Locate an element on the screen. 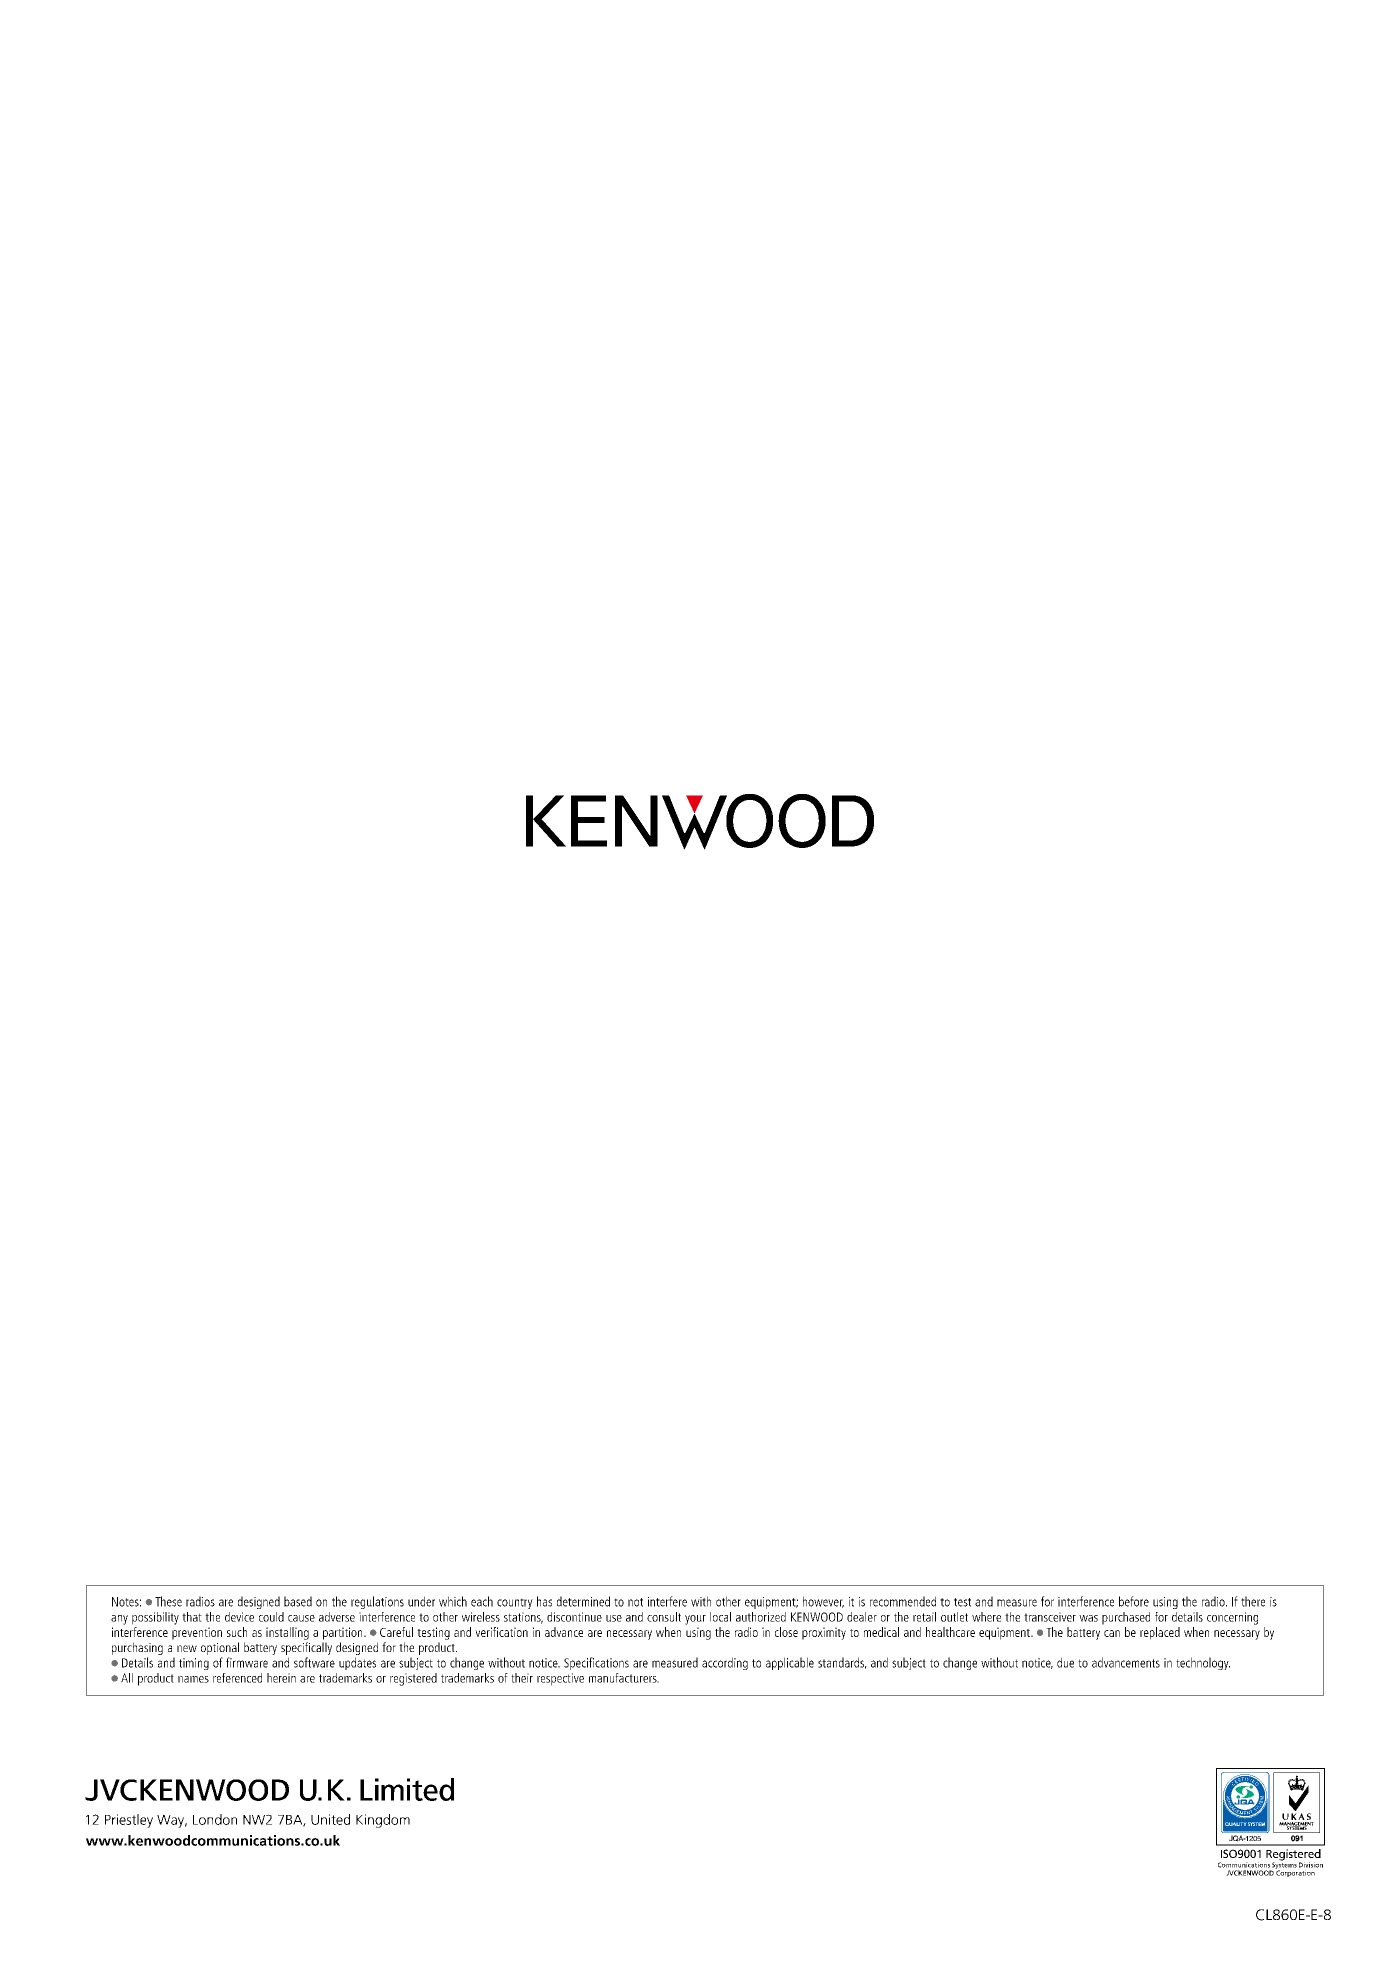 The width and height of the screenshot is (1398, 1977). due is located at coordinates (1065, 1662).
